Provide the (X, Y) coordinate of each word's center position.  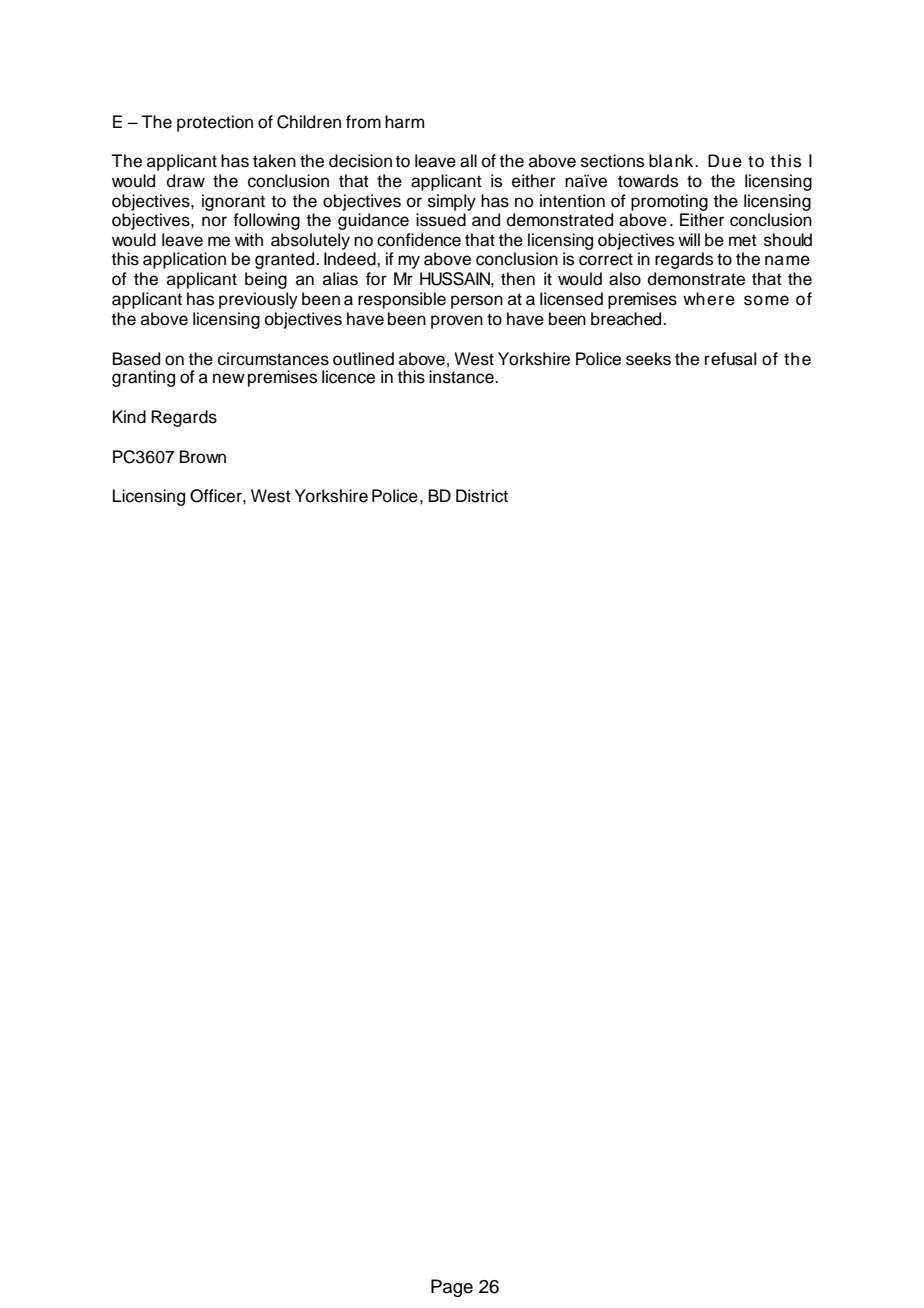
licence (348, 377)
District (482, 496)
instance (462, 377)
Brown (203, 457)
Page (452, 1288)
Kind (129, 417)
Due (725, 161)
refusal (730, 359)
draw (186, 181)
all (468, 161)
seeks (648, 359)
